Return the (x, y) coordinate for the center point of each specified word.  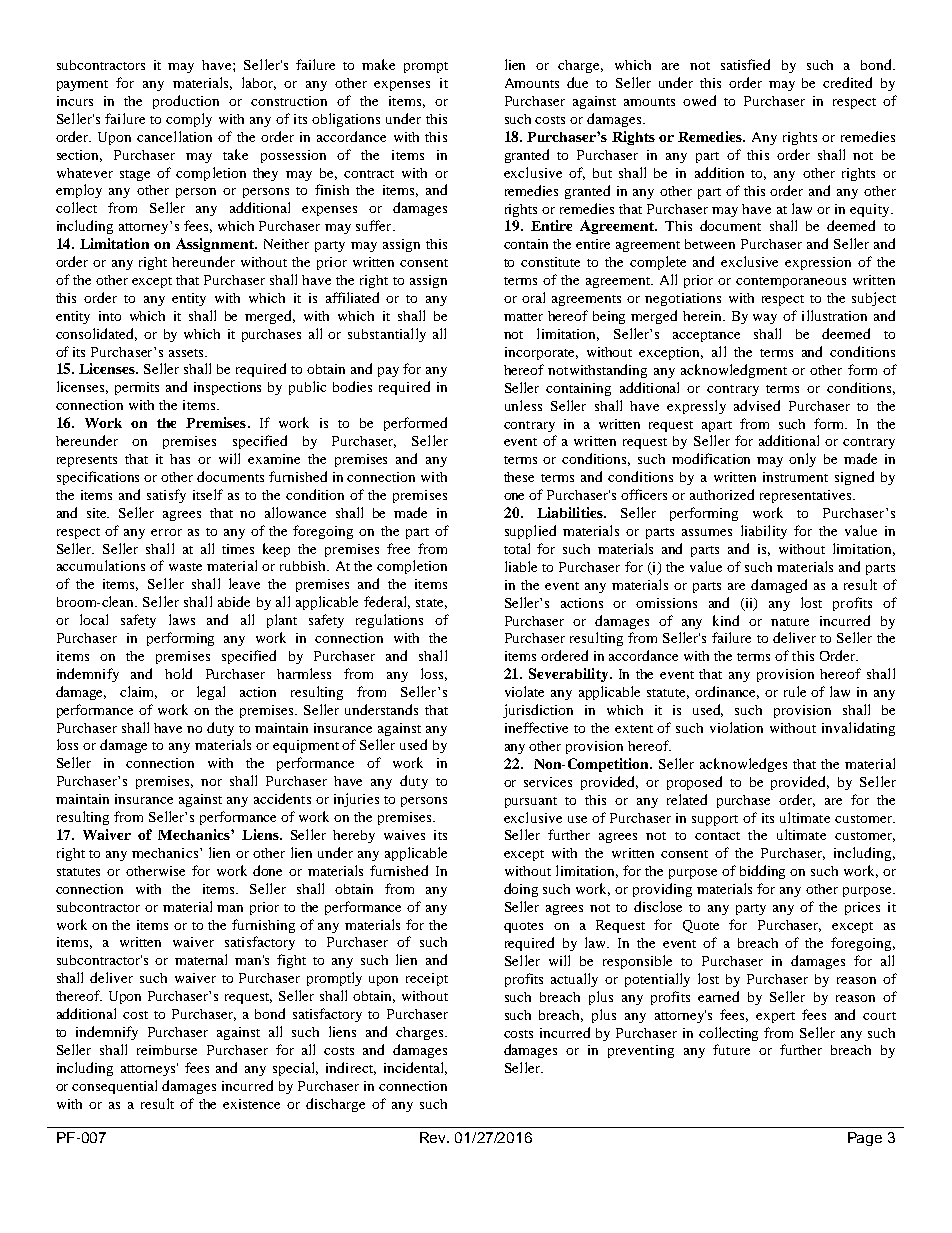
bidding (762, 872)
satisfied (745, 64)
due (577, 82)
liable (521, 566)
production (186, 102)
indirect (351, 1068)
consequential (114, 1087)
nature (790, 622)
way (765, 319)
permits (137, 388)
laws (182, 619)
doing (521, 890)
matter (523, 317)
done (267, 870)
